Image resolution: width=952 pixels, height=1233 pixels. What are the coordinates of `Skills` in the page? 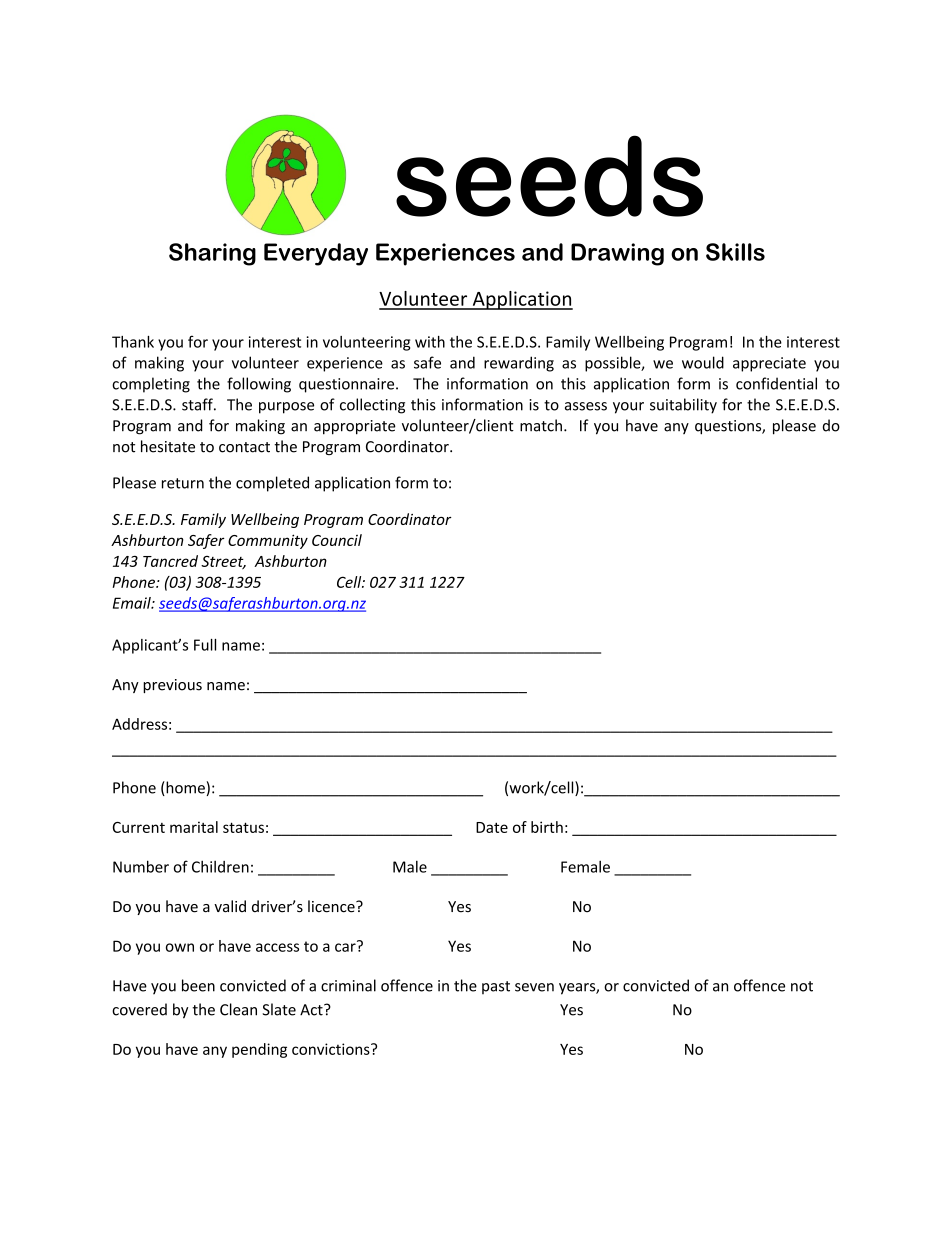 It's located at (735, 252).
